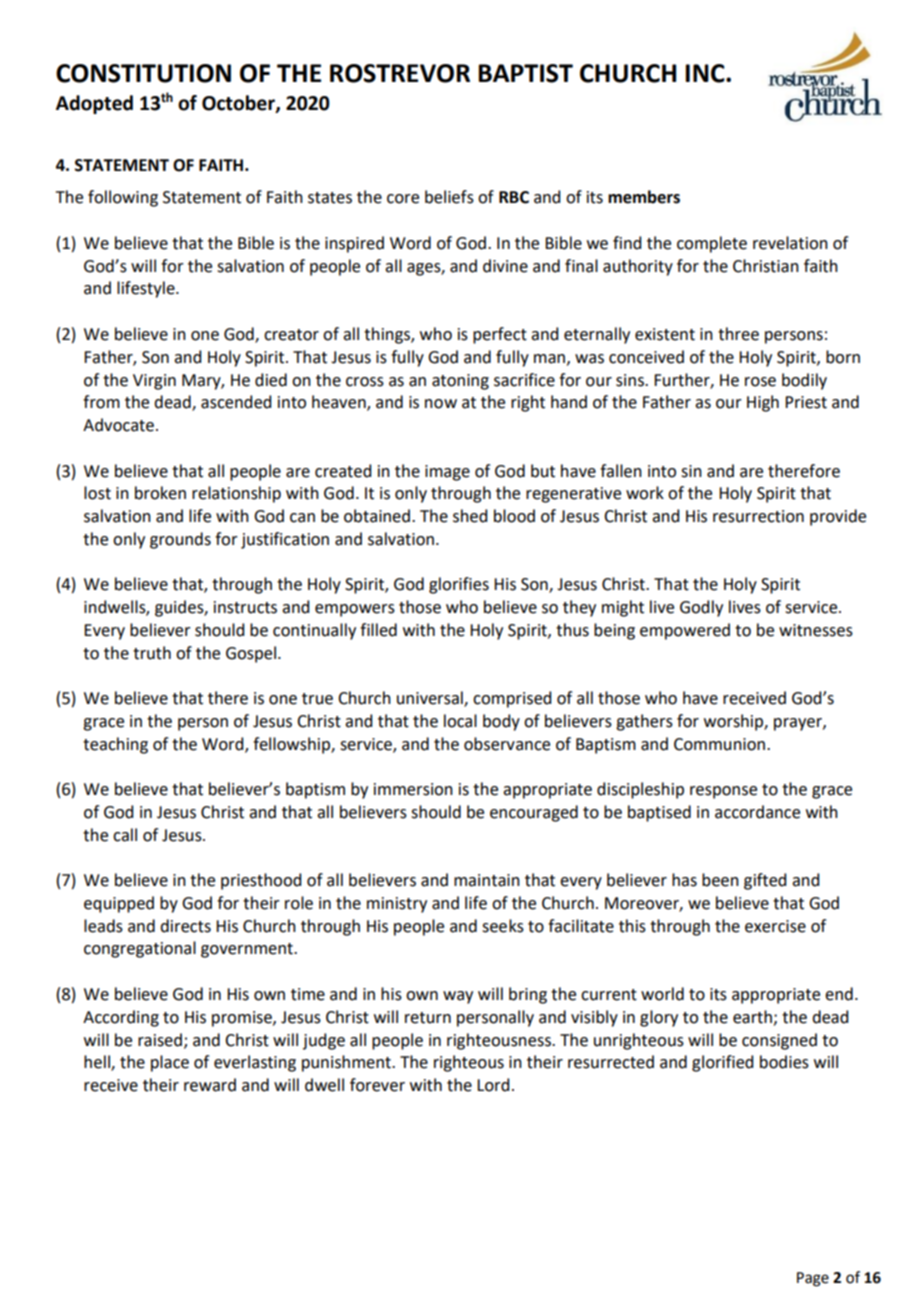 Image resolution: width=924 pixels, height=1308 pixels. I want to click on universal, so click(431, 699).
